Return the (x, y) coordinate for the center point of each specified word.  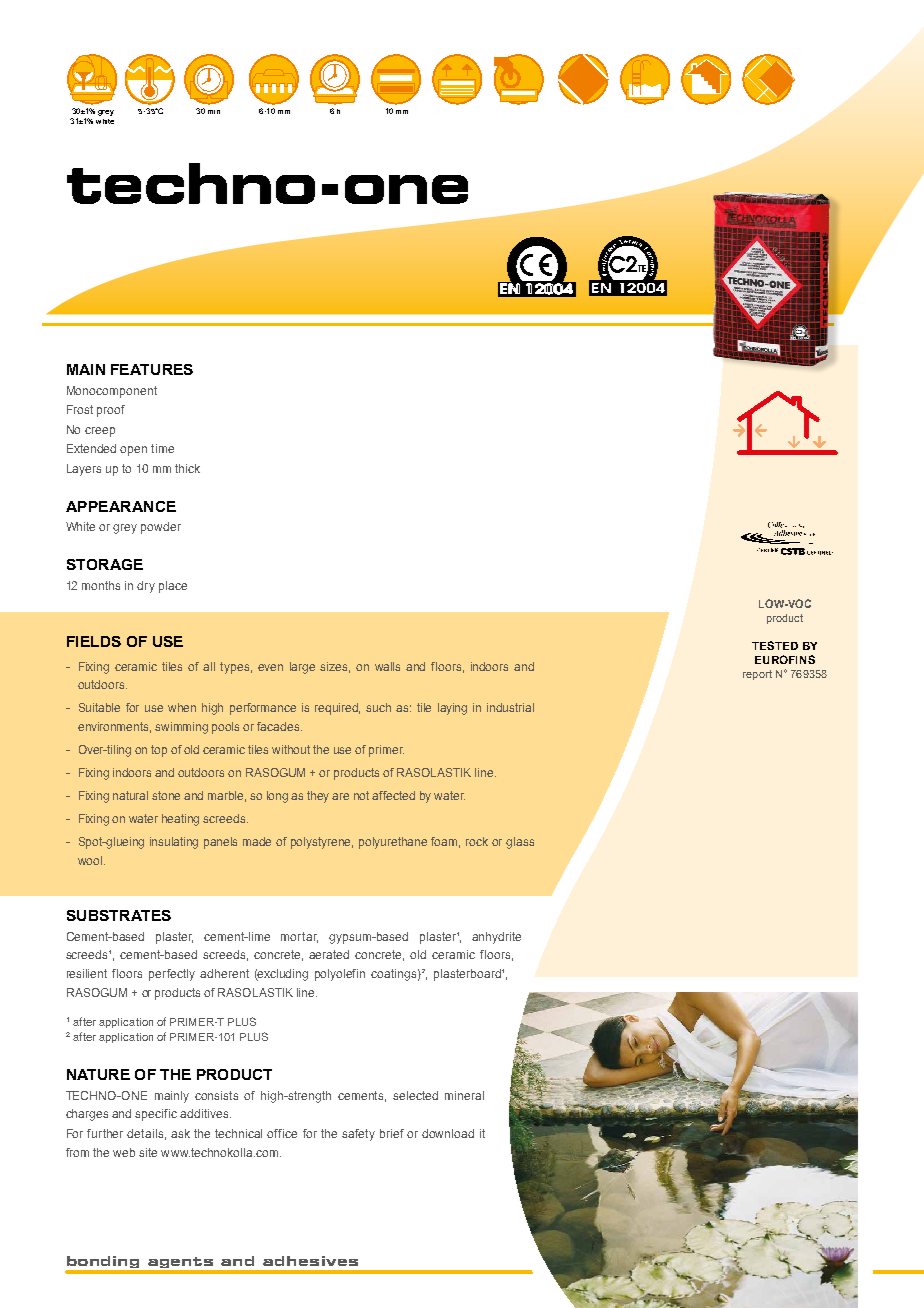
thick (187, 468)
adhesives (310, 1261)
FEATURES (152, 369)
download (448, 1133)
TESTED (775, 645)
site (148, 1152)
